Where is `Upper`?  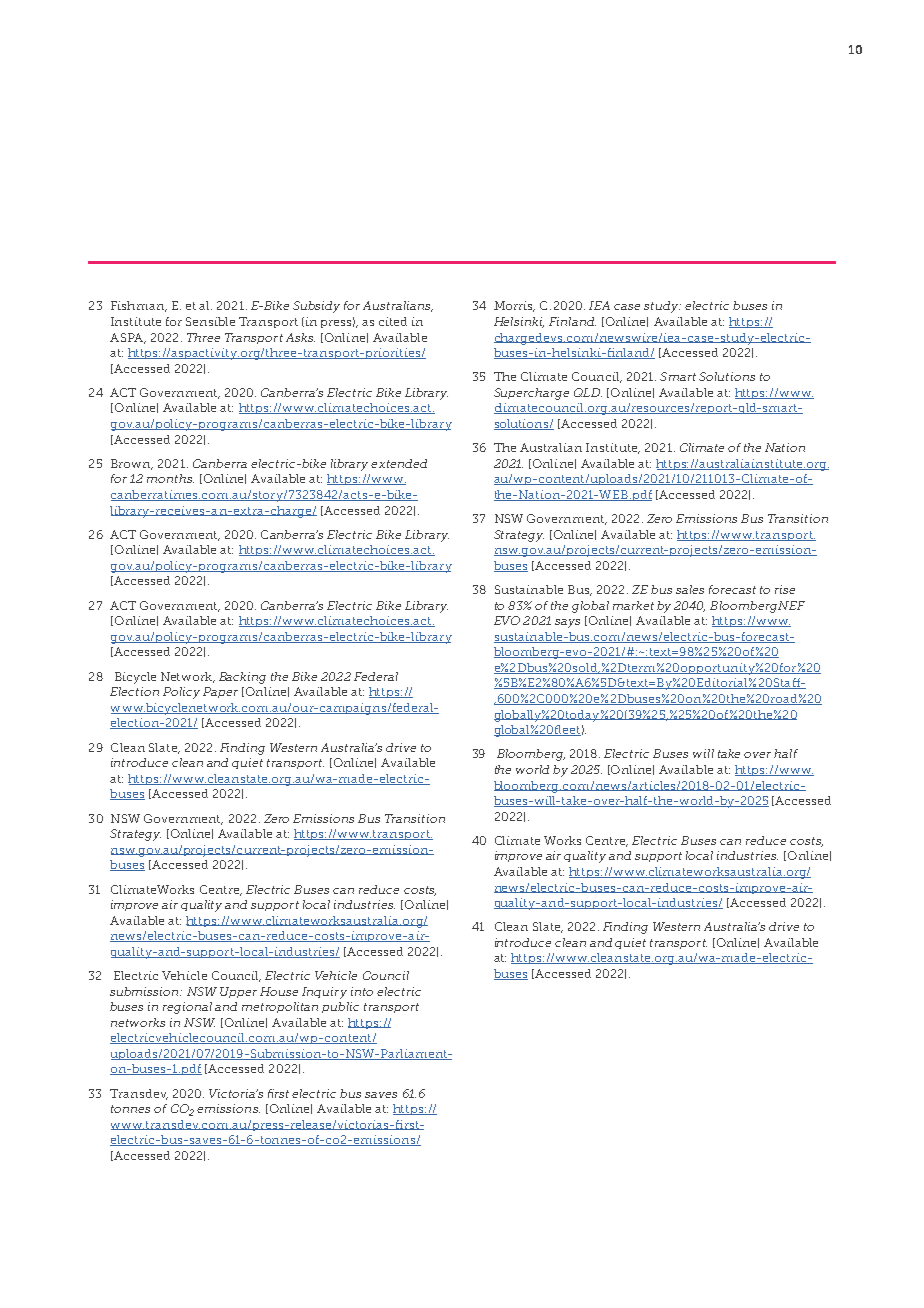 Upper is located at coordinates (238, 992).
